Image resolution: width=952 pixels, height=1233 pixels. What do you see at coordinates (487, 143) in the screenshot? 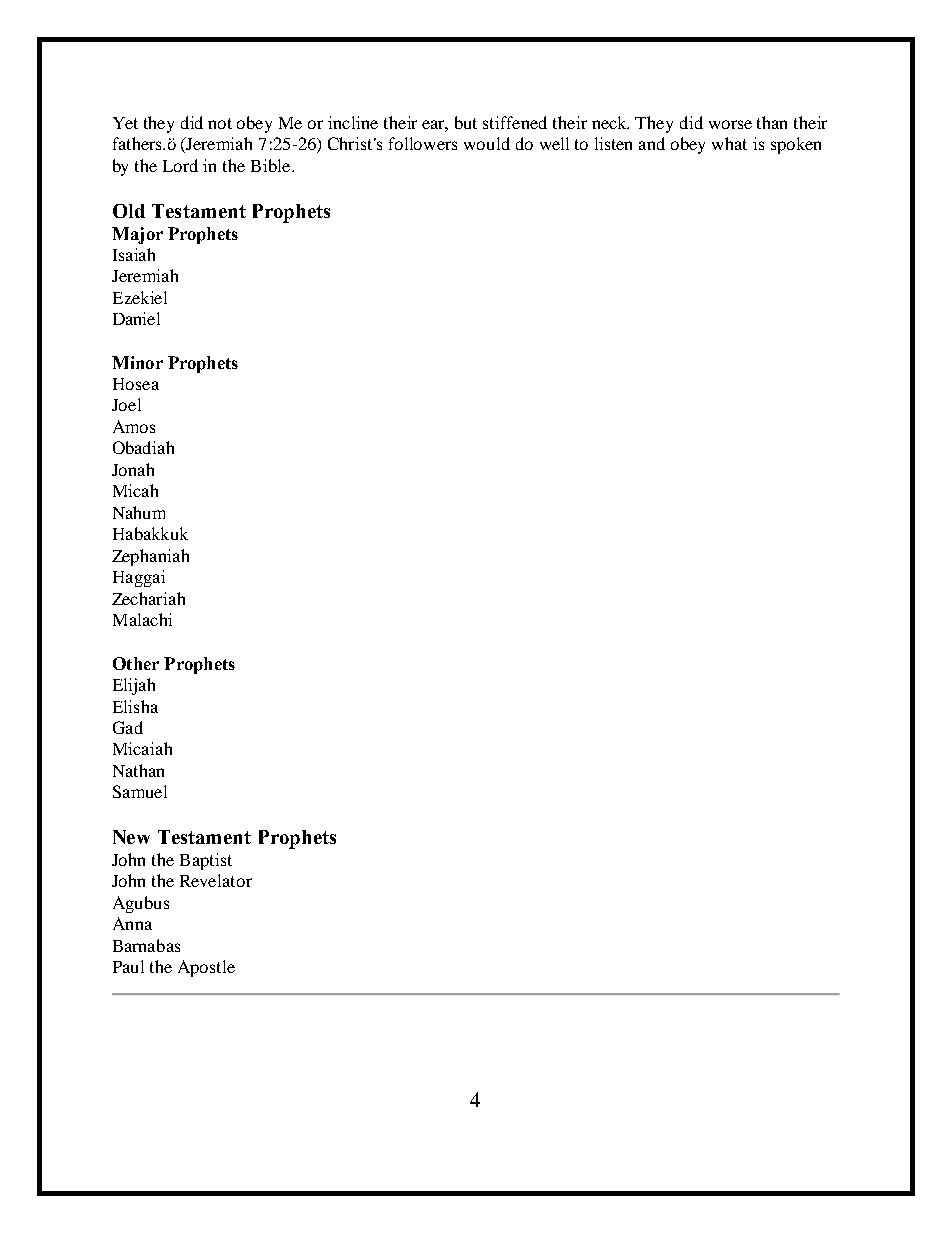
I see `would` at bounding box center [487, 143].
